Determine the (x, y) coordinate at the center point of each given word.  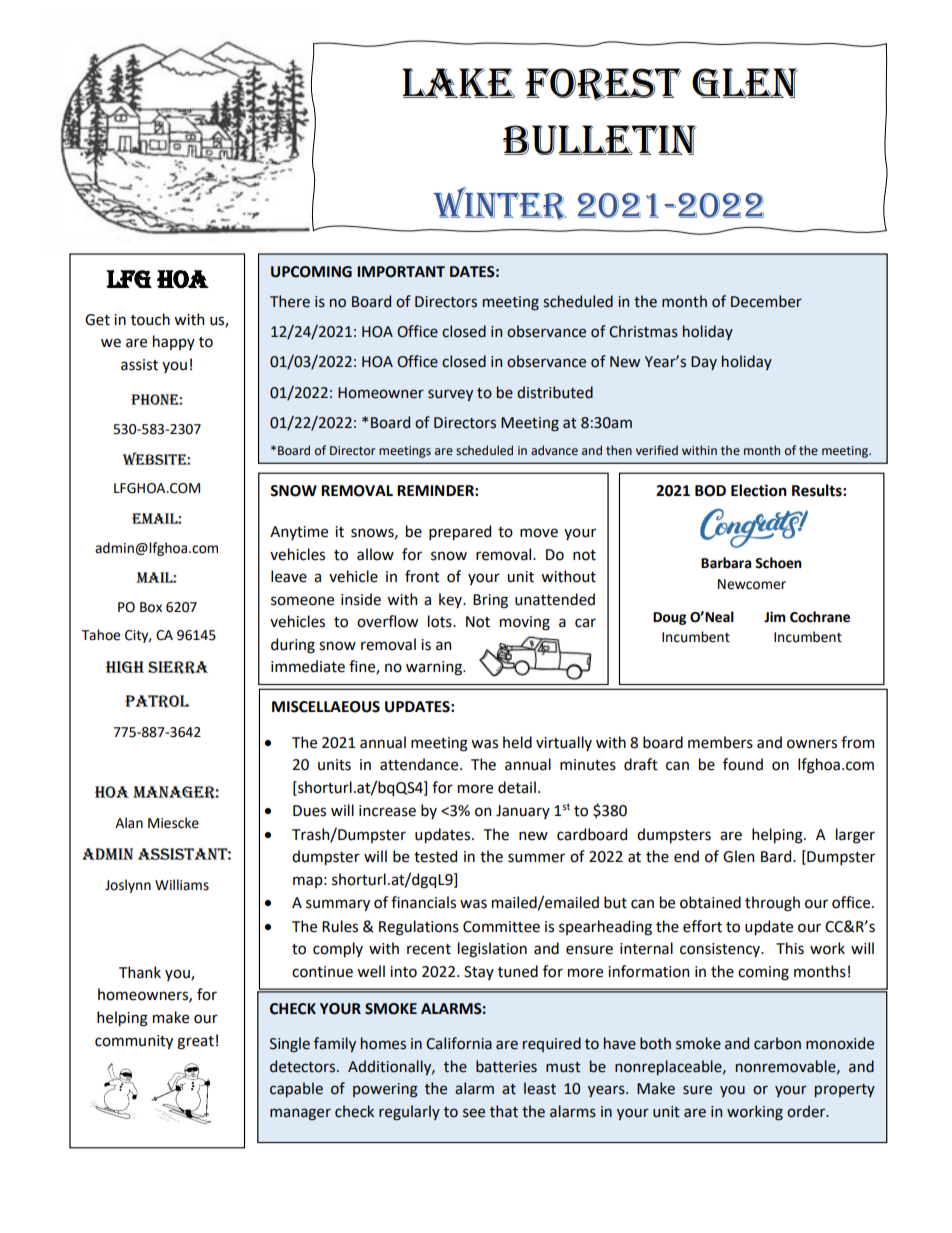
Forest (603, 84)
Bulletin (600, 140)
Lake (458, 83)
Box (151, 607)
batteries (506, 1066)
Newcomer (752, 584)
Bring (490, 601)
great (195, 1043)
